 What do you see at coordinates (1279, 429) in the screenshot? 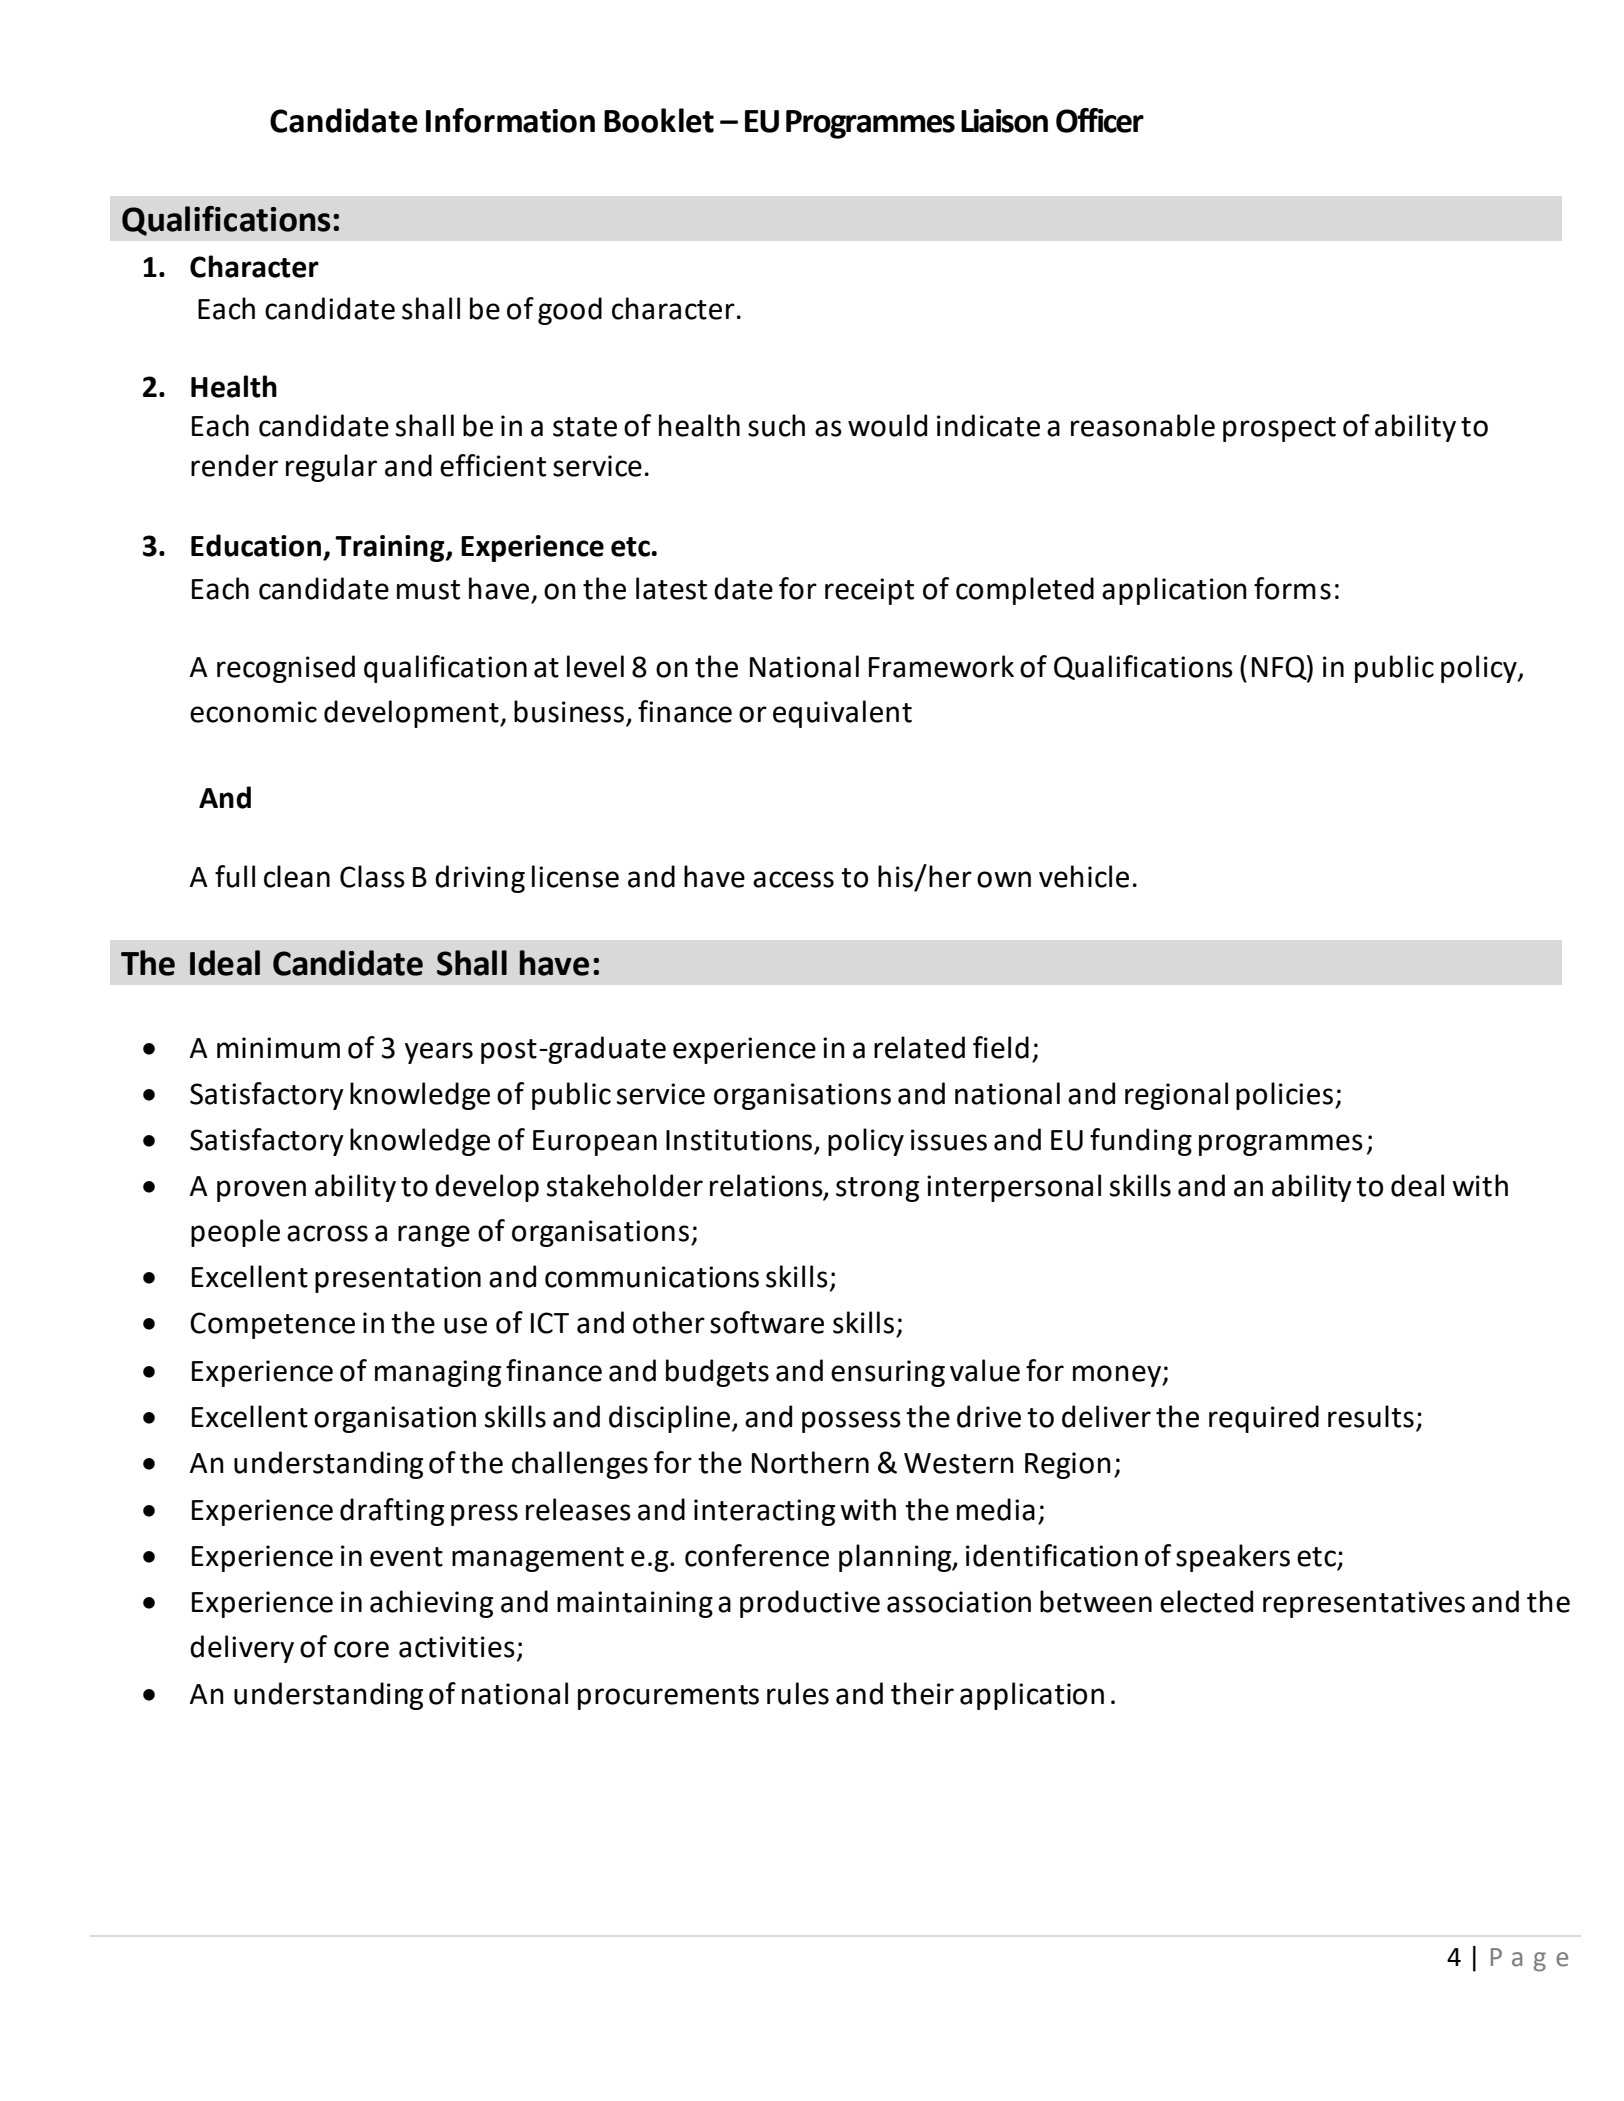
I see `prospect` at bounding box center [1279, 429].
